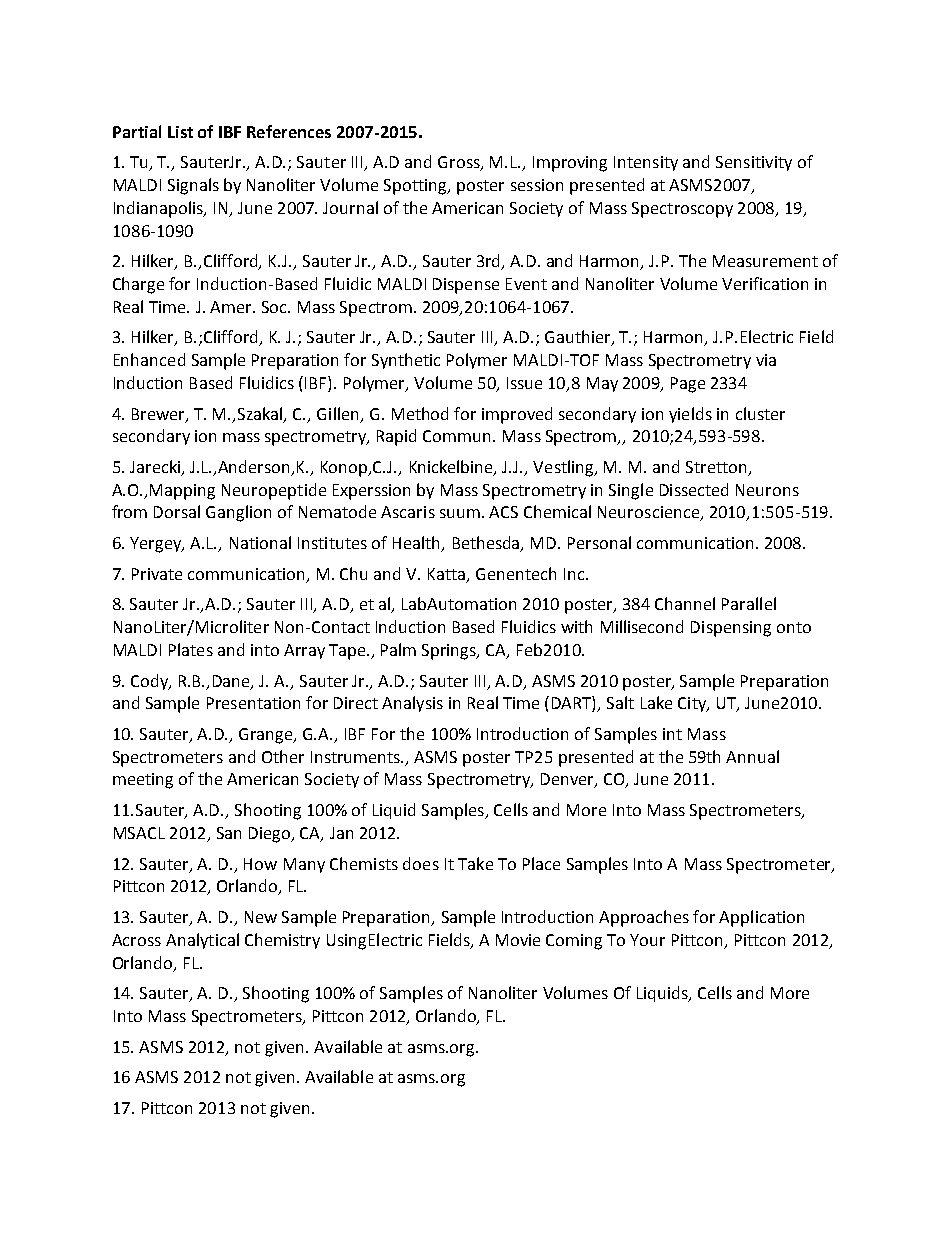 The height and width of the screenshot is (1233, 952). What do you see at coordinates (149, 359) in the screenshot?
I see `Enhanced` at bounding box center [149, 359].
